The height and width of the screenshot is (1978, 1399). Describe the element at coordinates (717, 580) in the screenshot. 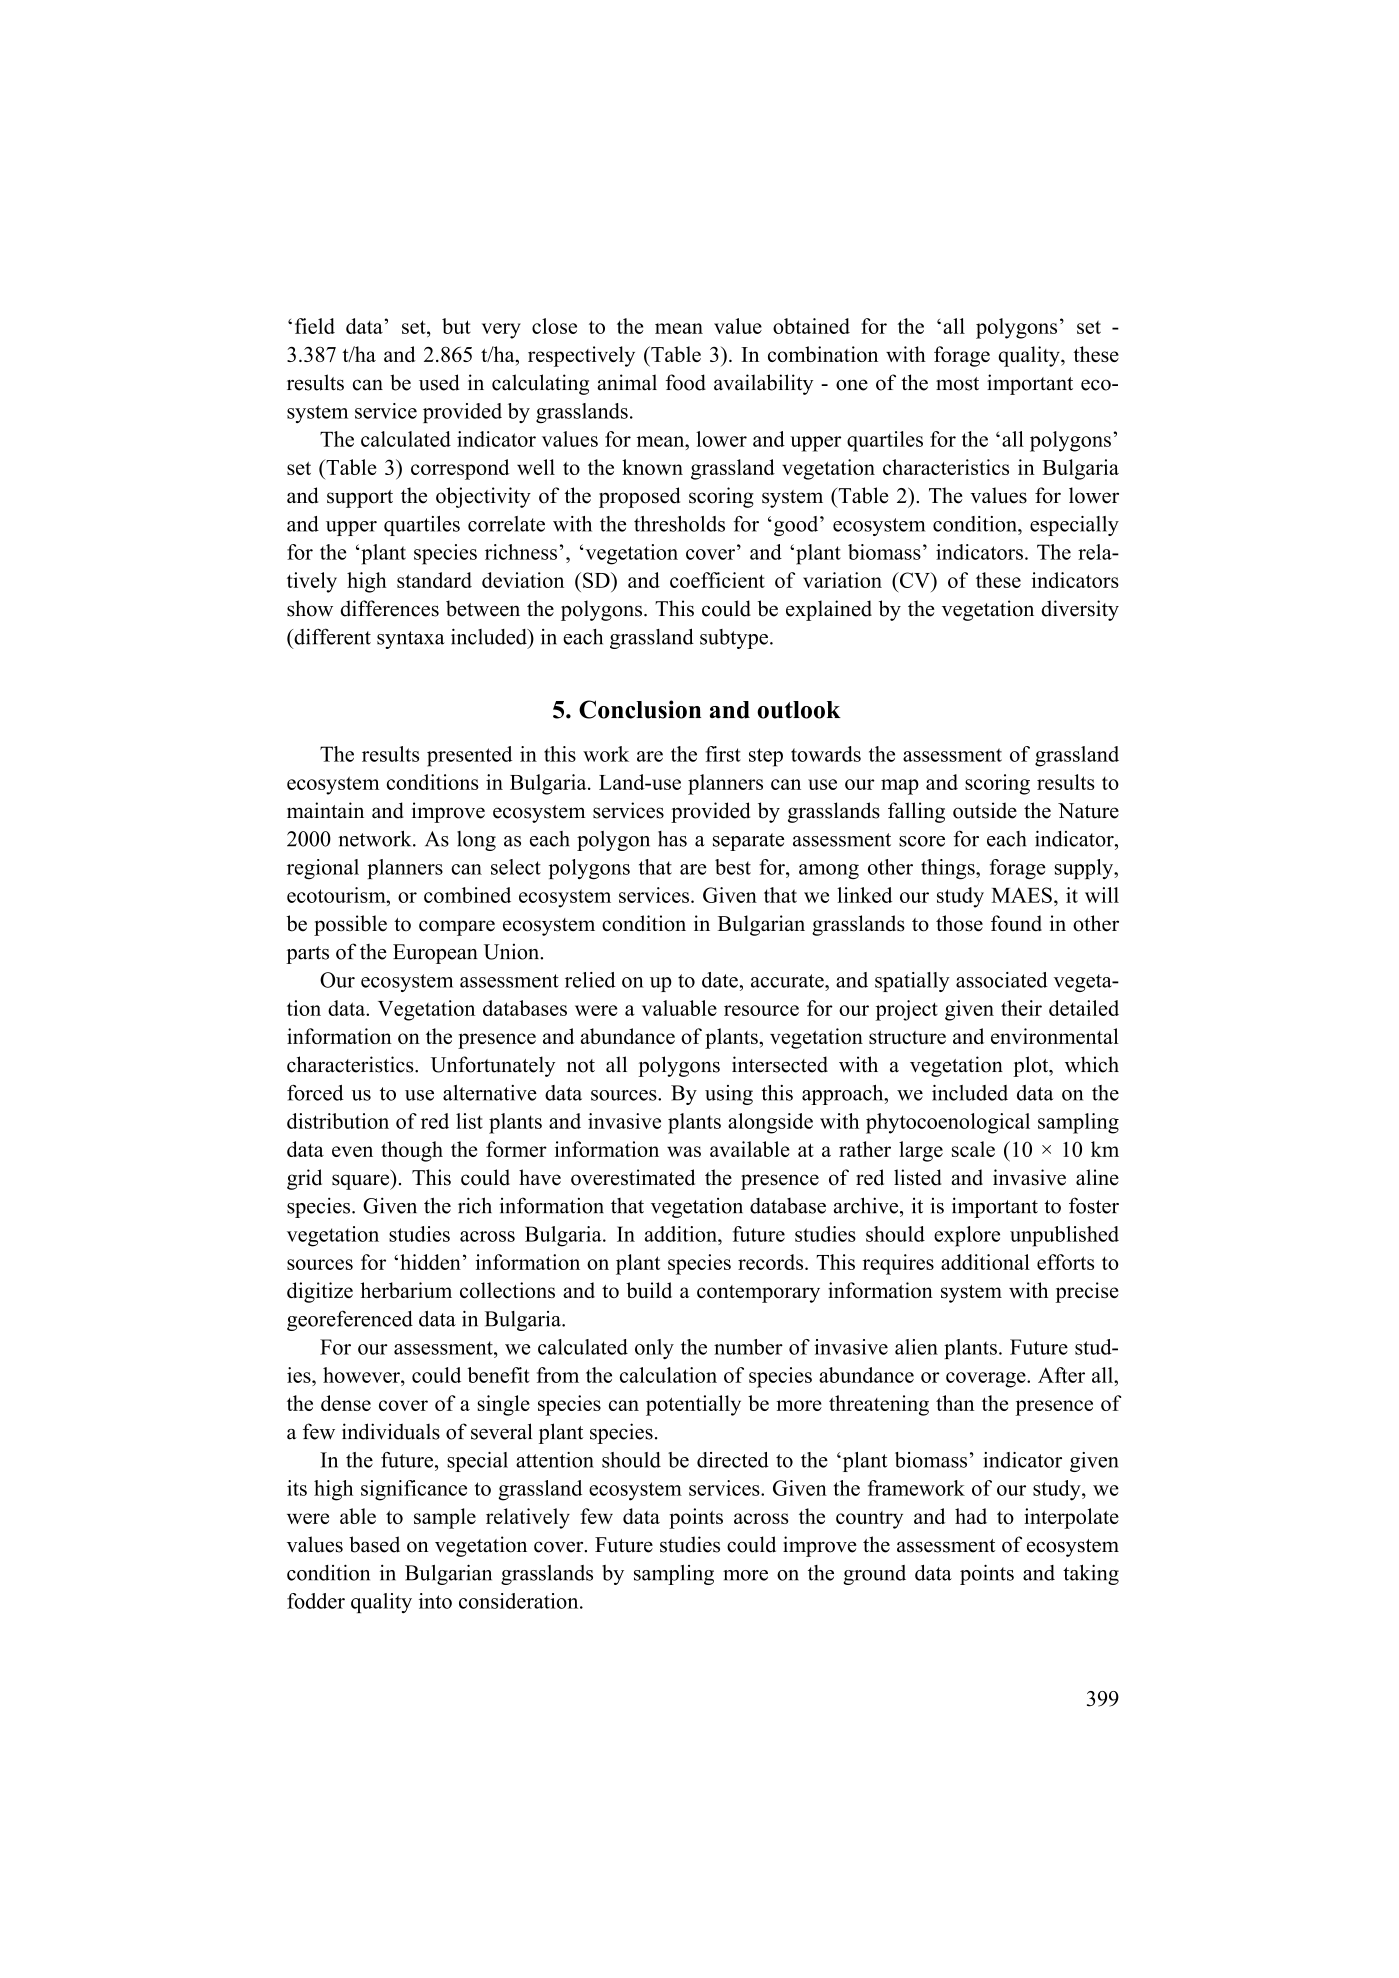

I see `coefficient` at that location.
